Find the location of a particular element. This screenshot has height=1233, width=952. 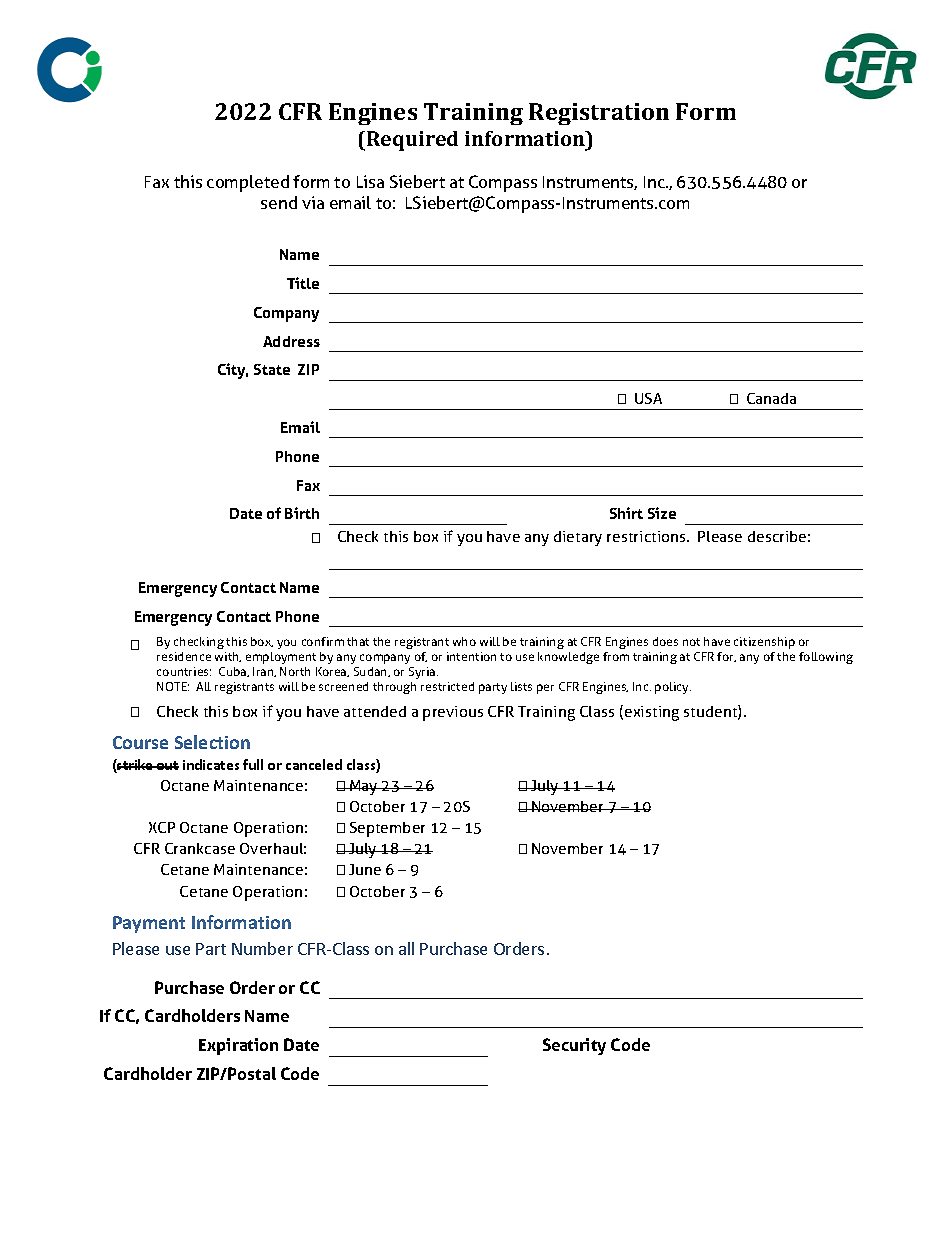

completed is located at coordinates (248, 183).
